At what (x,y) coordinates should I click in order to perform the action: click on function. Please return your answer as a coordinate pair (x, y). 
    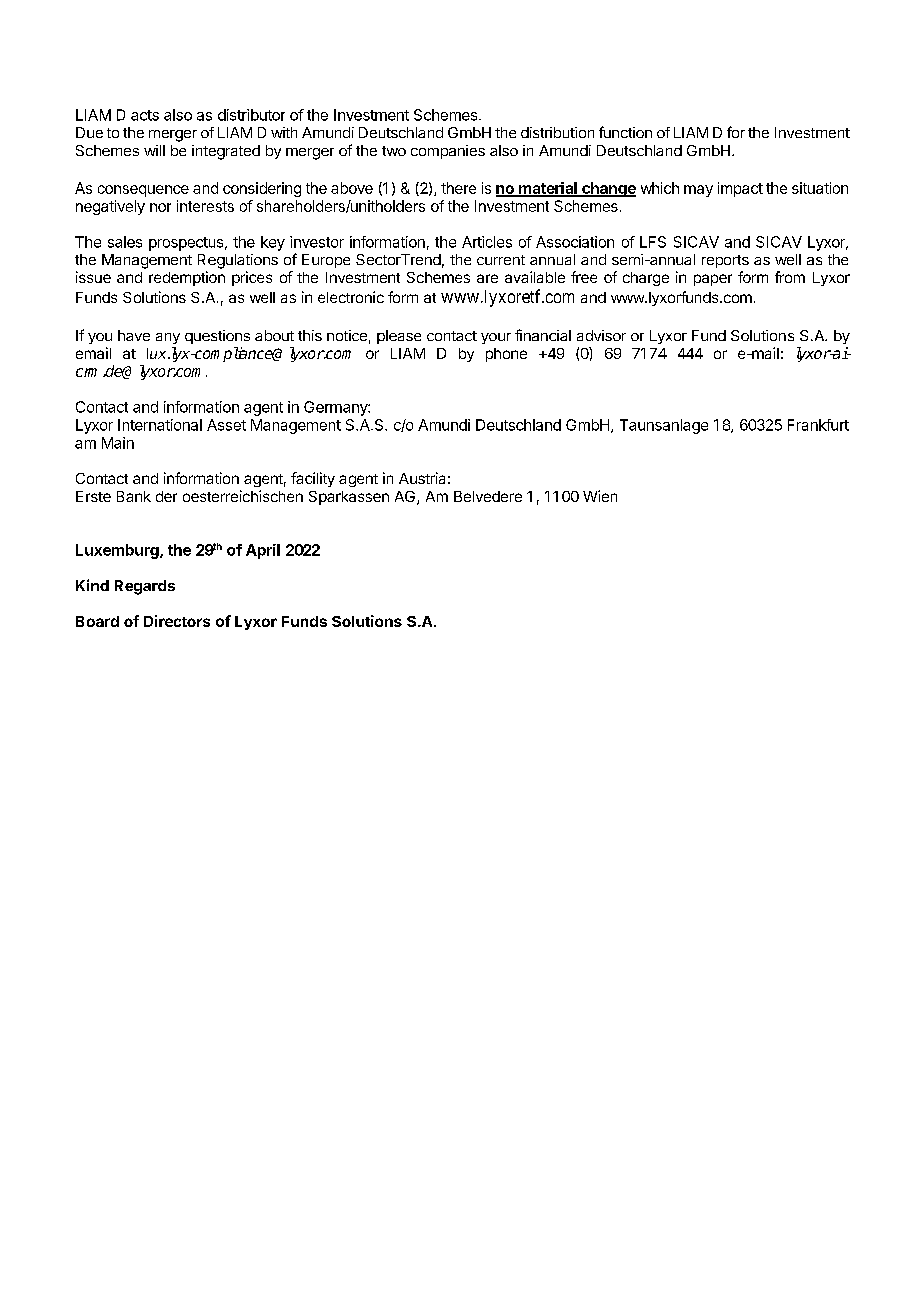
    Looking at the image, I should click on (625, 132).
